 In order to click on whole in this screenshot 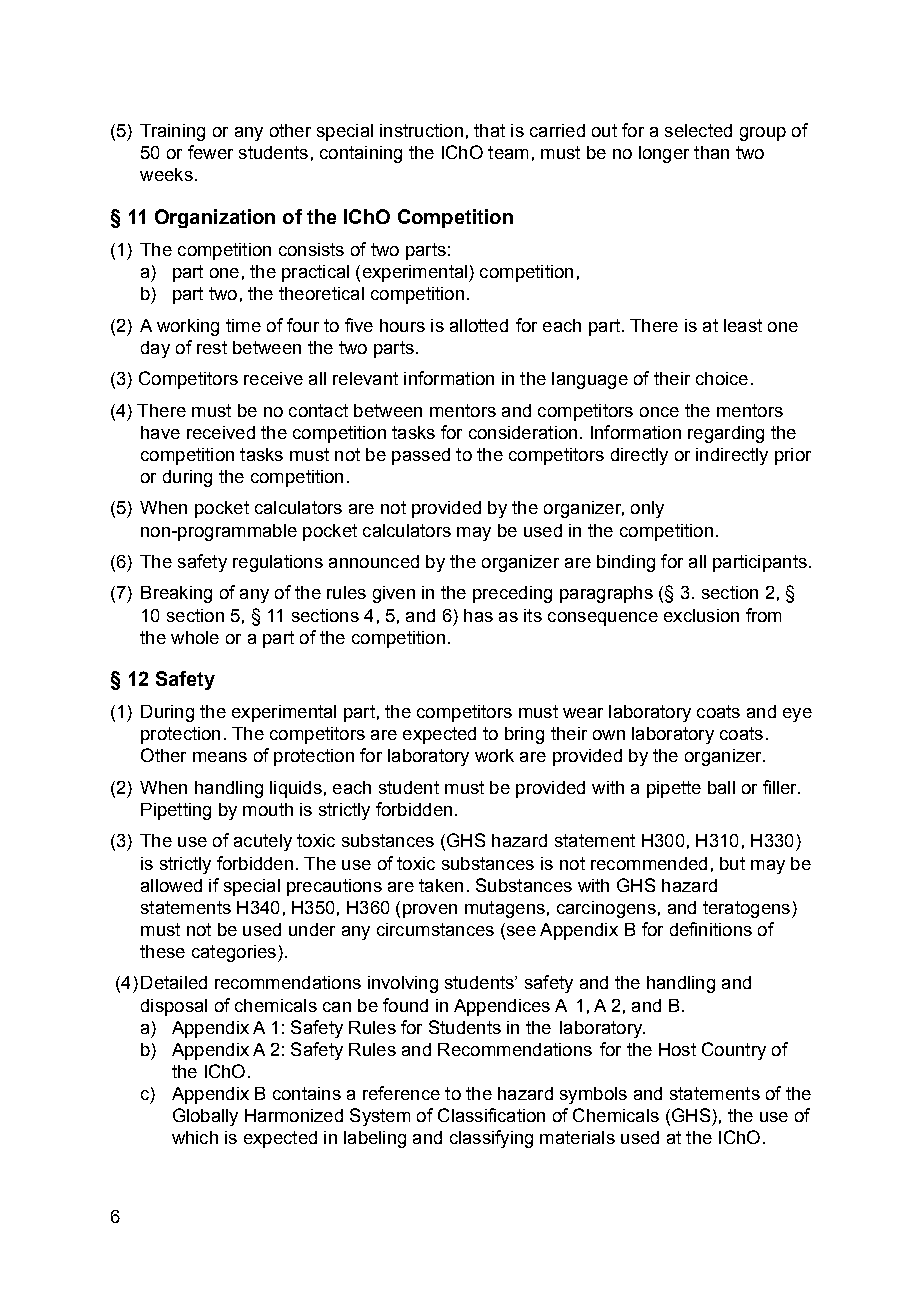, I will do `click(195, 637)`.
